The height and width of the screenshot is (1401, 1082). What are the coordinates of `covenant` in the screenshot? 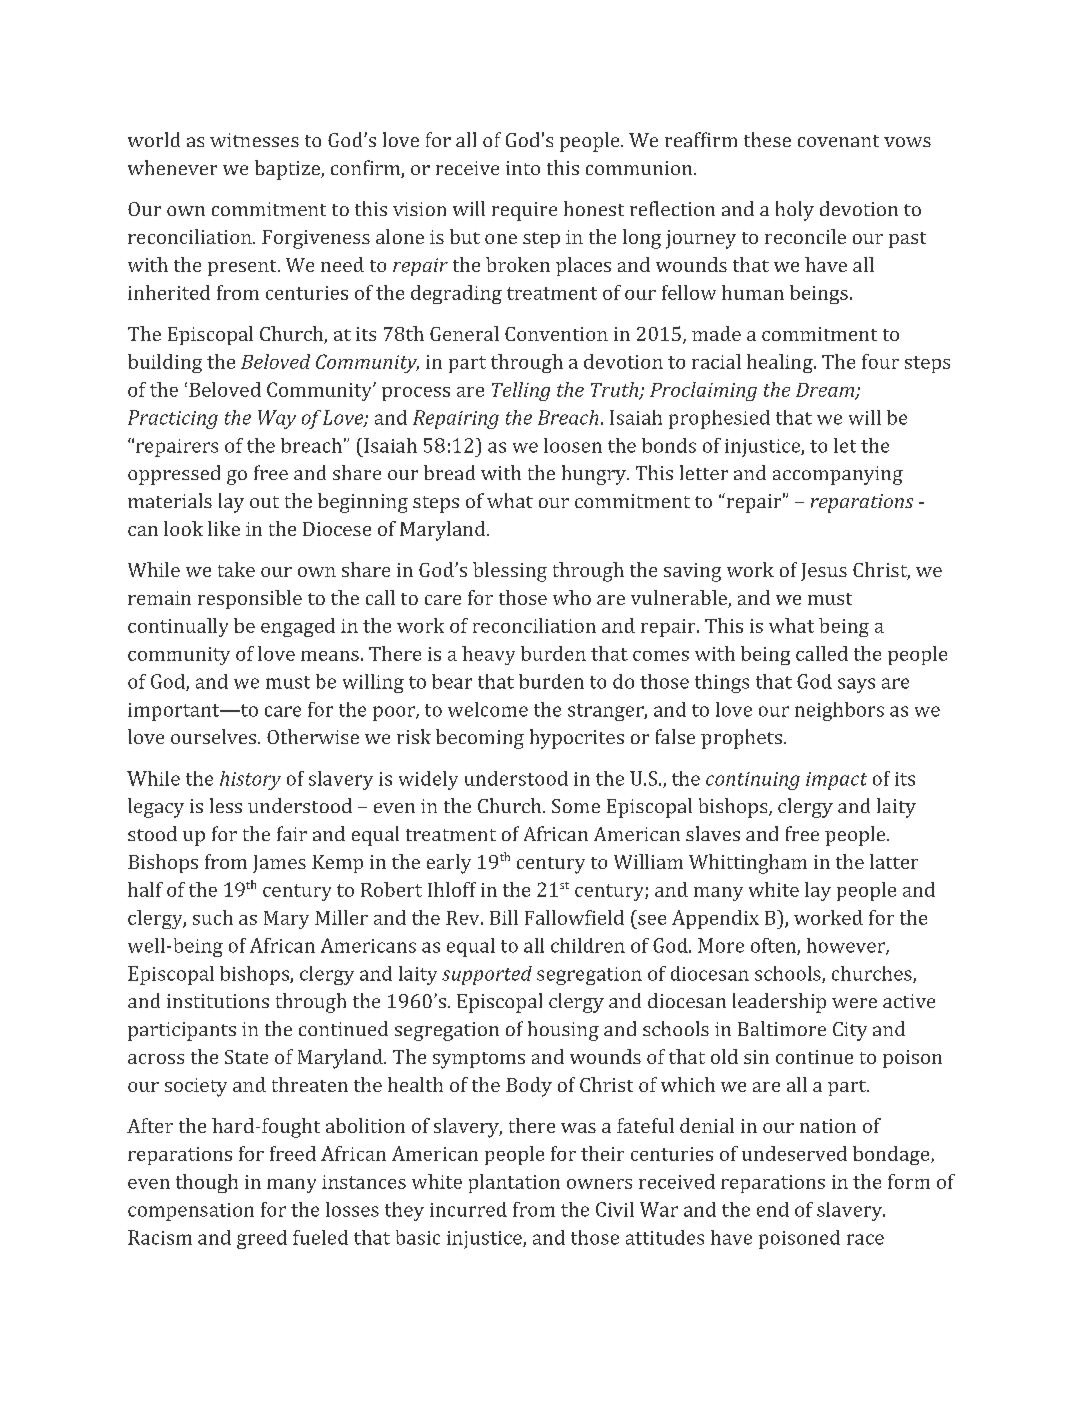 It's located at (838, 141).
